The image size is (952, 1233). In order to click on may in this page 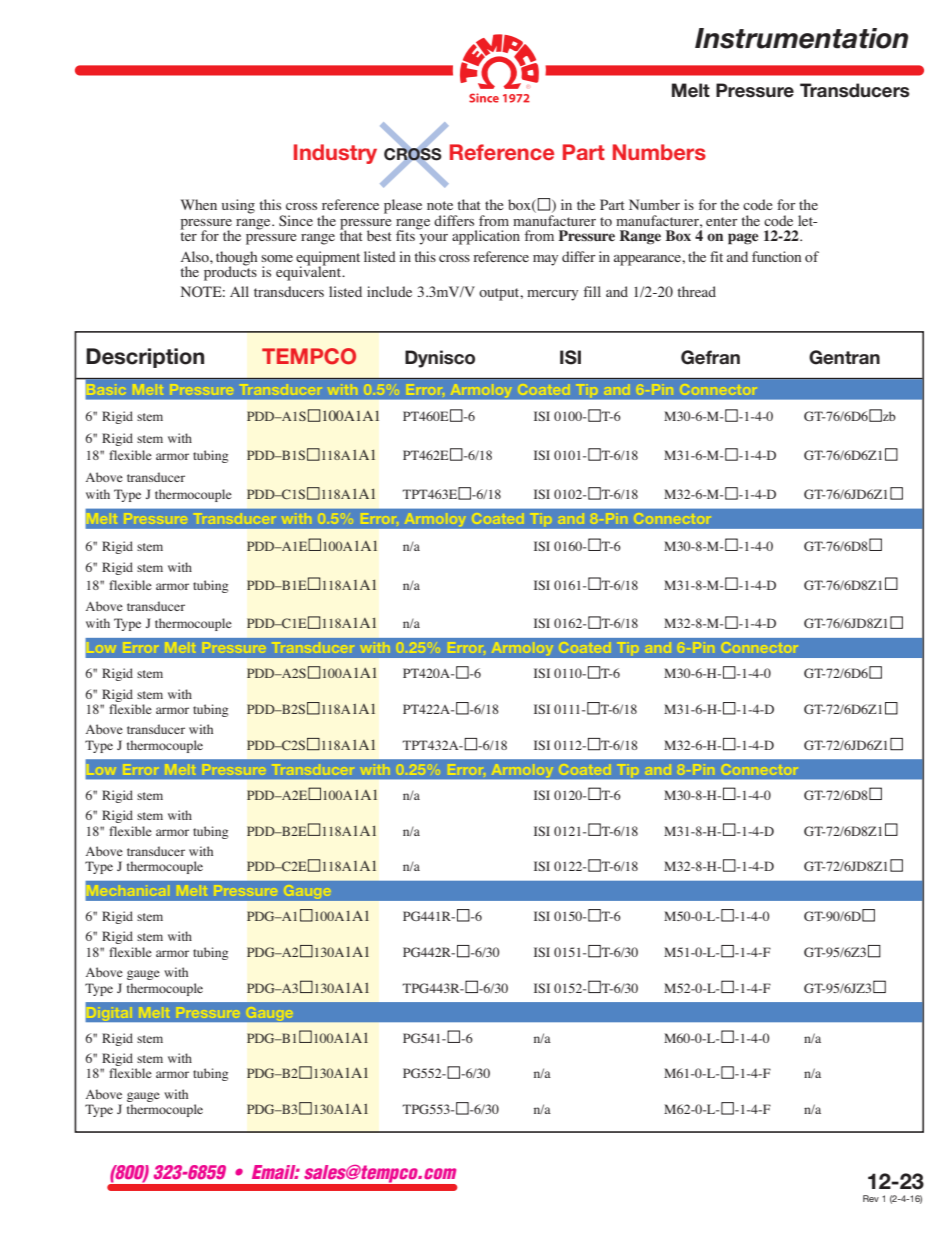, I will do `click(545, 260)`.
